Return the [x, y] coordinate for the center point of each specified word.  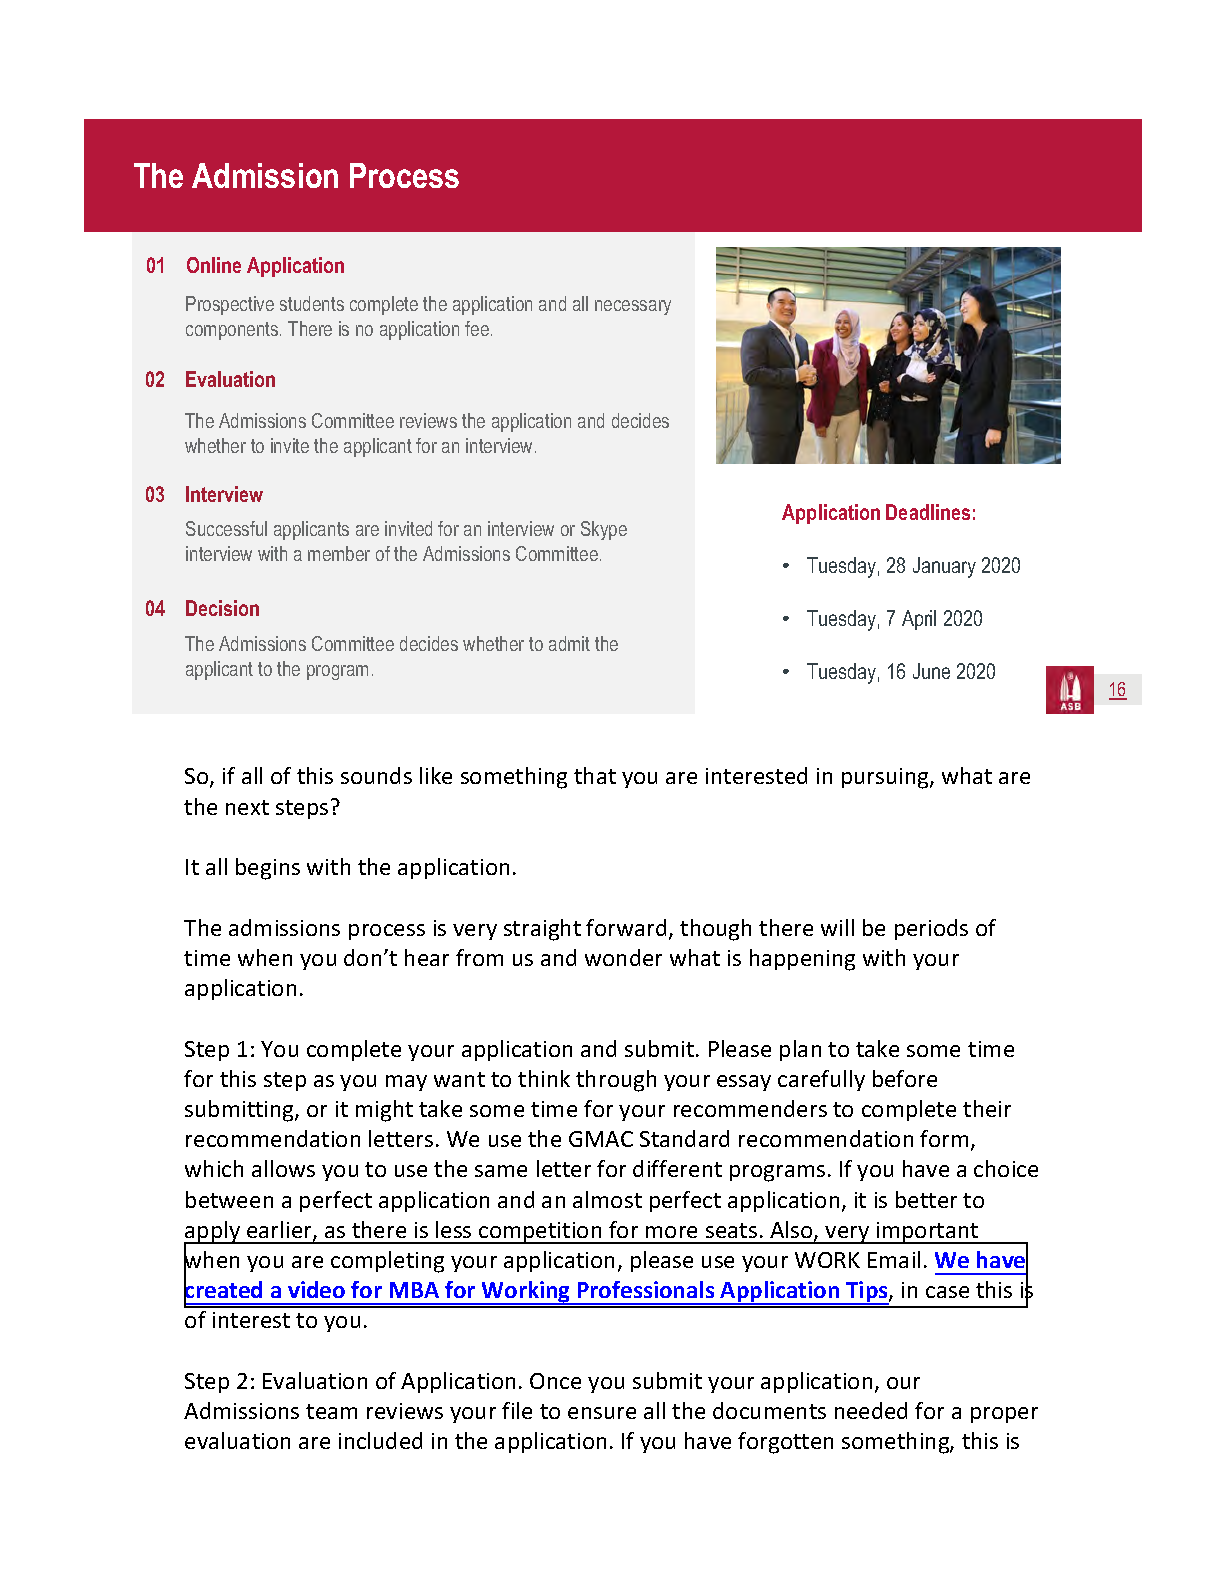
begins [268, 869]
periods [931, 929]
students [312, 303]
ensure [602, 1413]
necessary [633, 307]
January [944, 567]
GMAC [601, 1139]
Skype [604, 530]
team [331, 1411]
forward [628, 929]
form [944, 1138]
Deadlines [928, 512]
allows [283, 1168]
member [339, 553]
